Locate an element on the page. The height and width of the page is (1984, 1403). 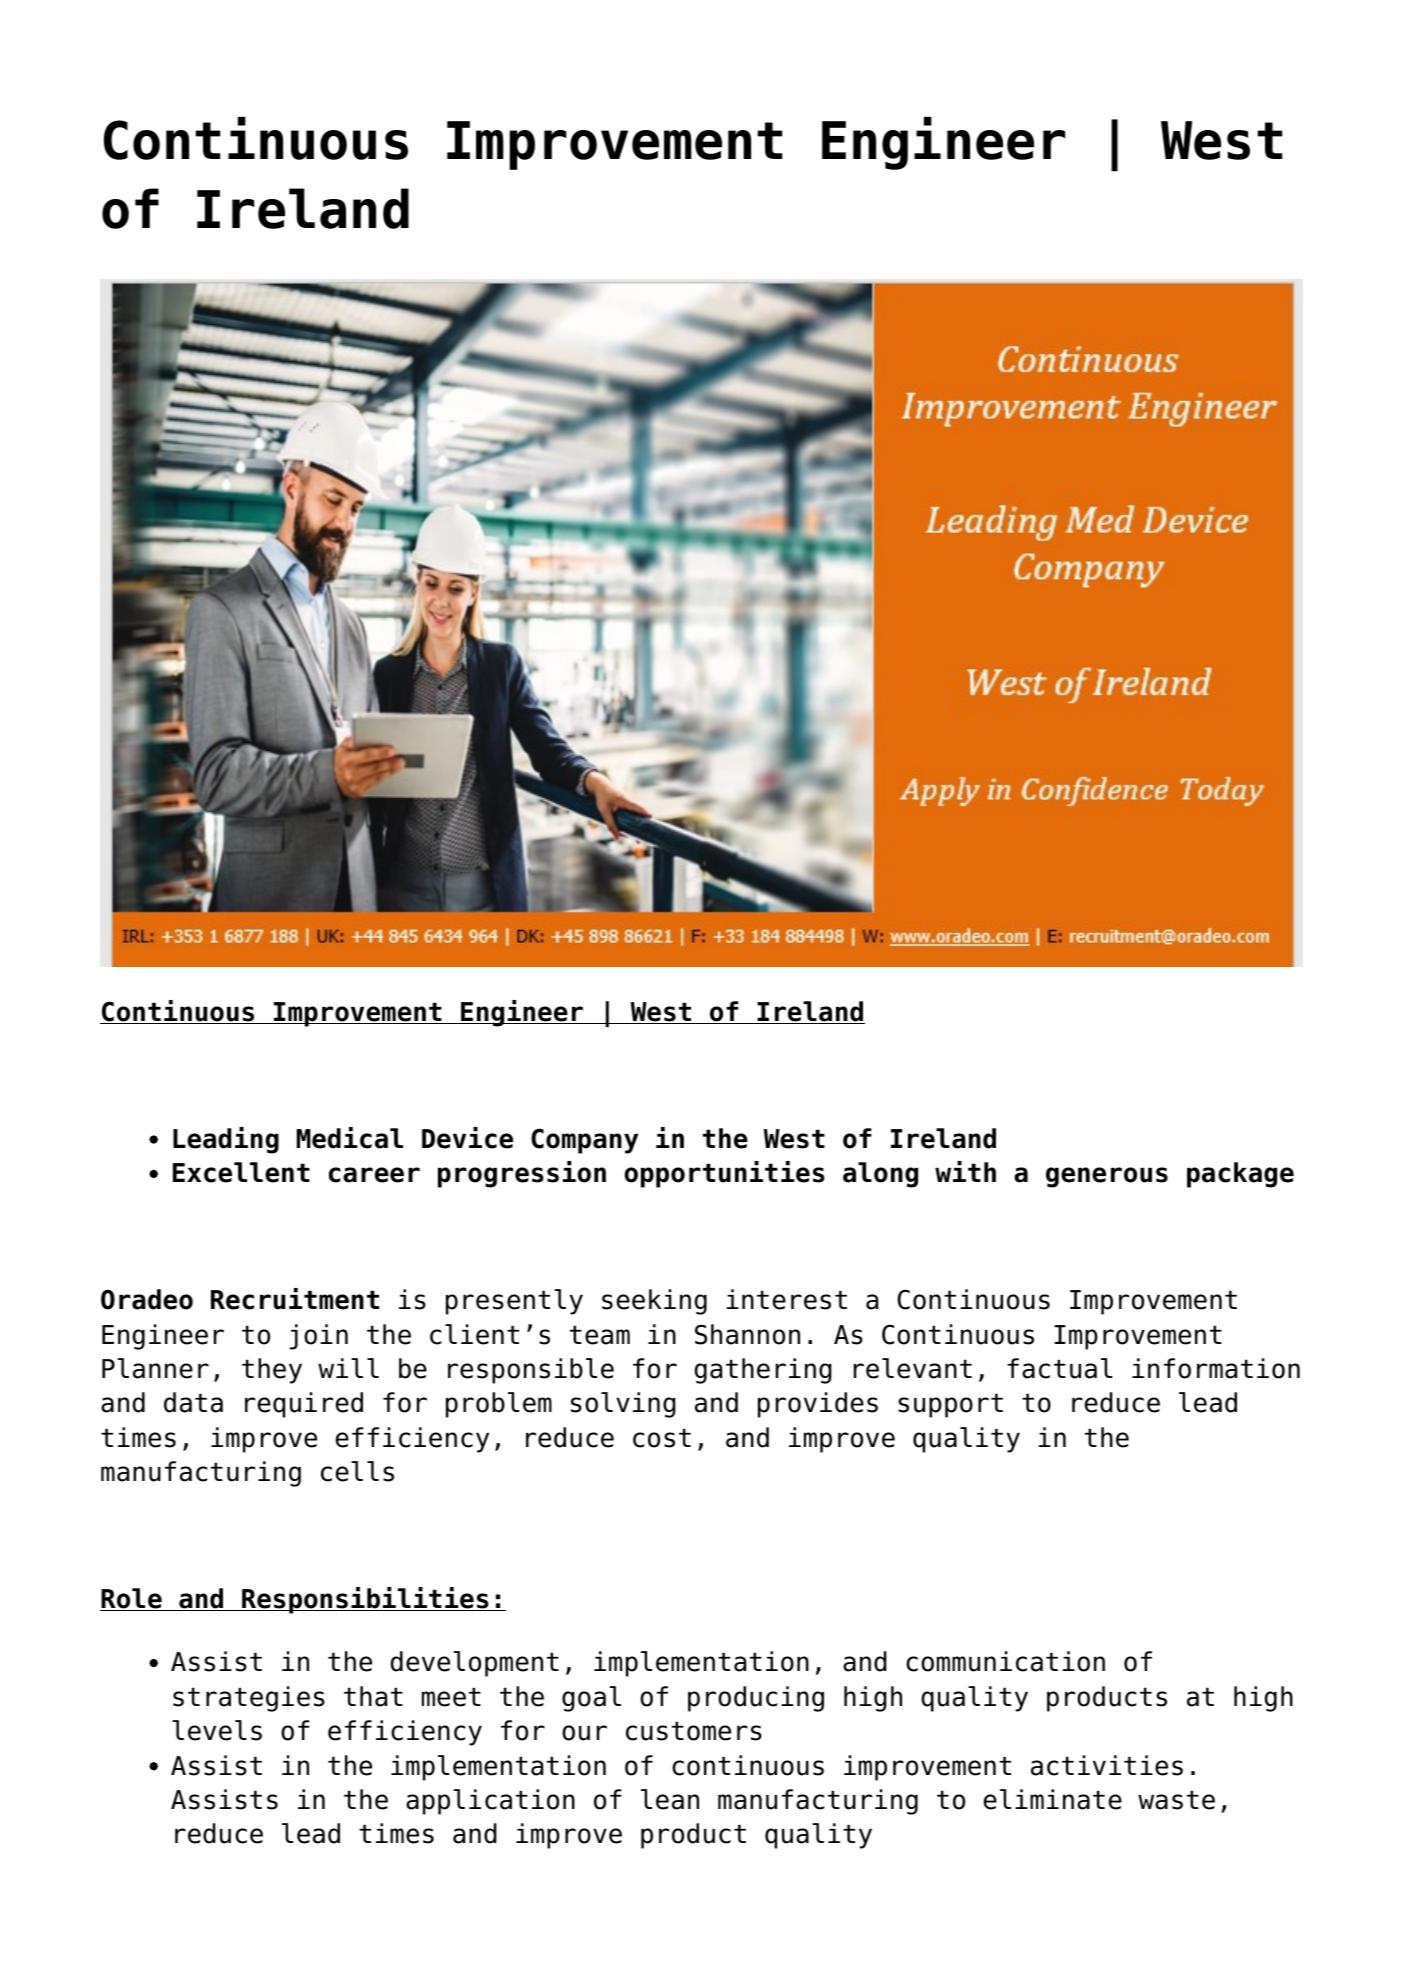
opportunities is located at coordinates (724, 1174).
